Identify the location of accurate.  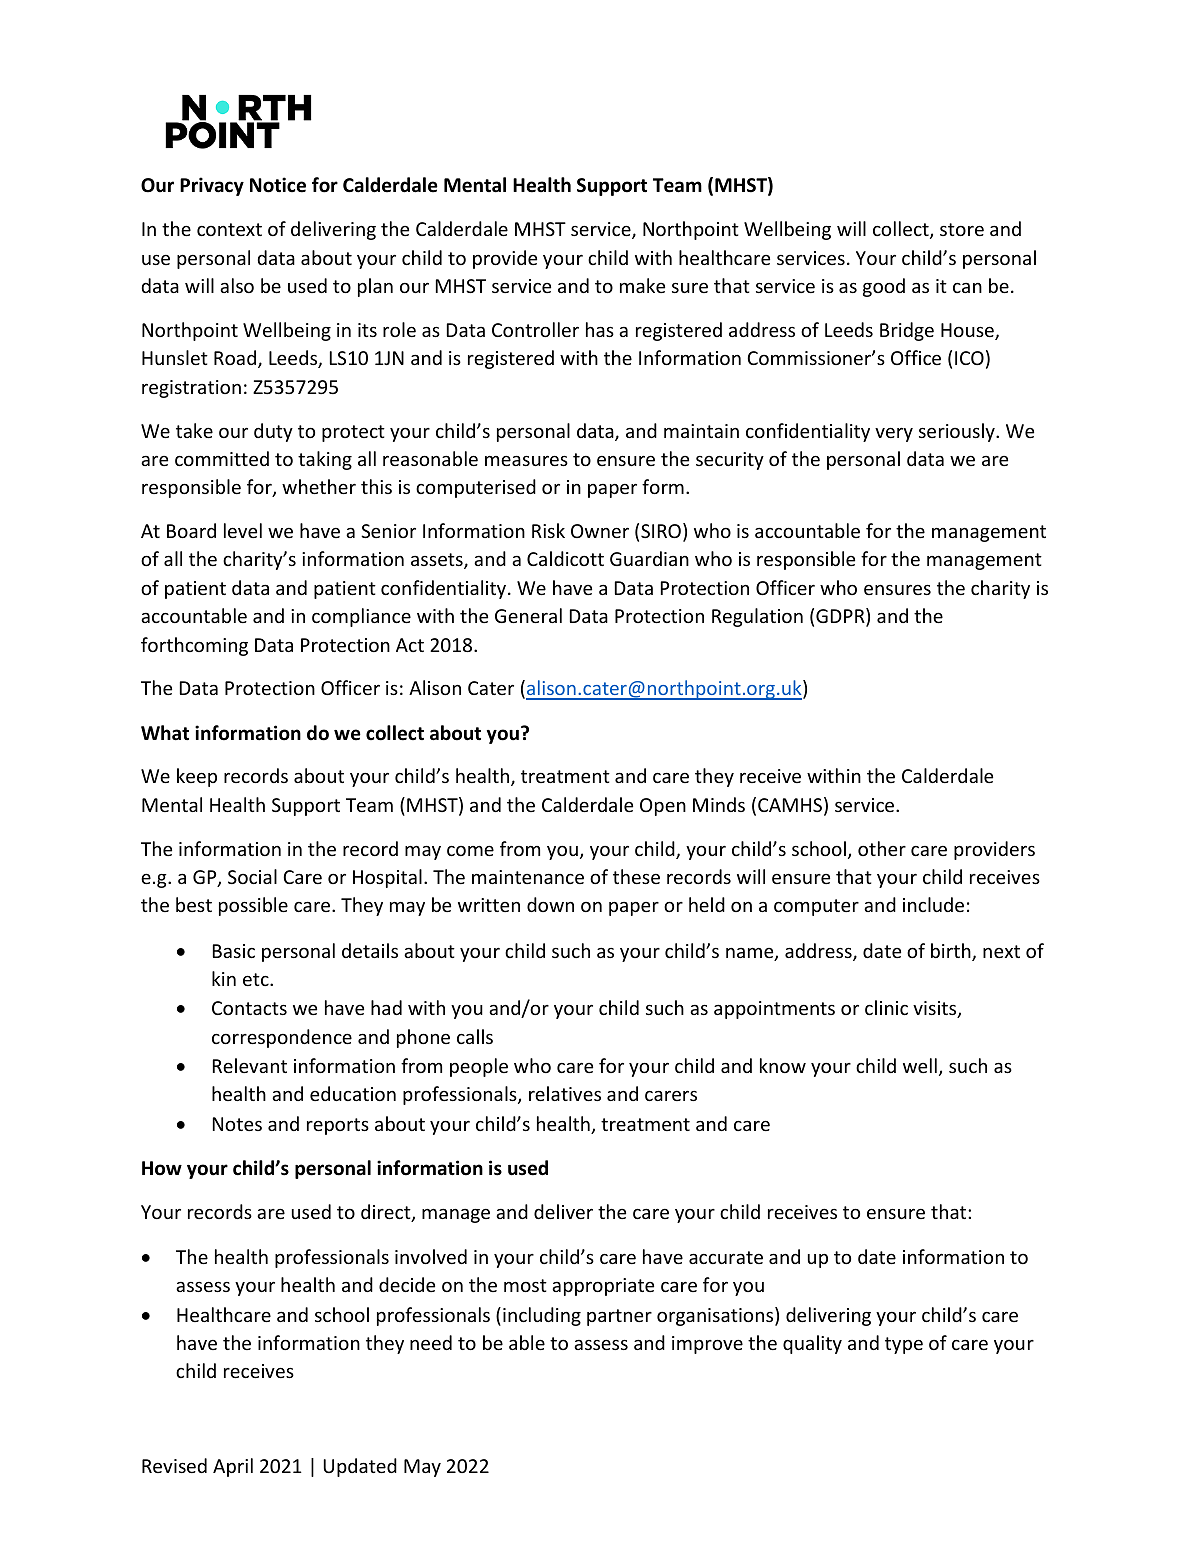
(726, 1257).
